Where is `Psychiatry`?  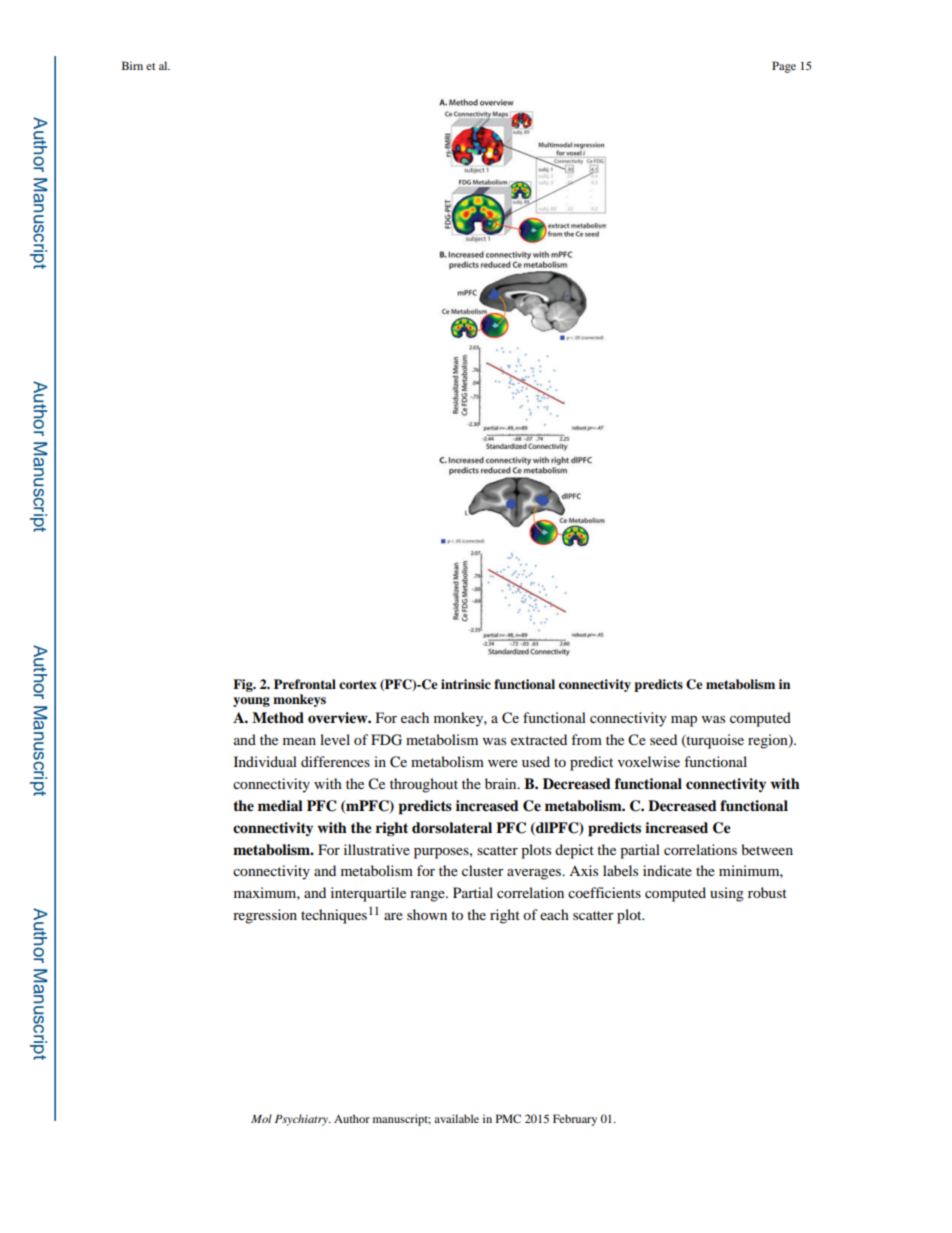
Psychiatry is located at coordinates (302, 1120).
